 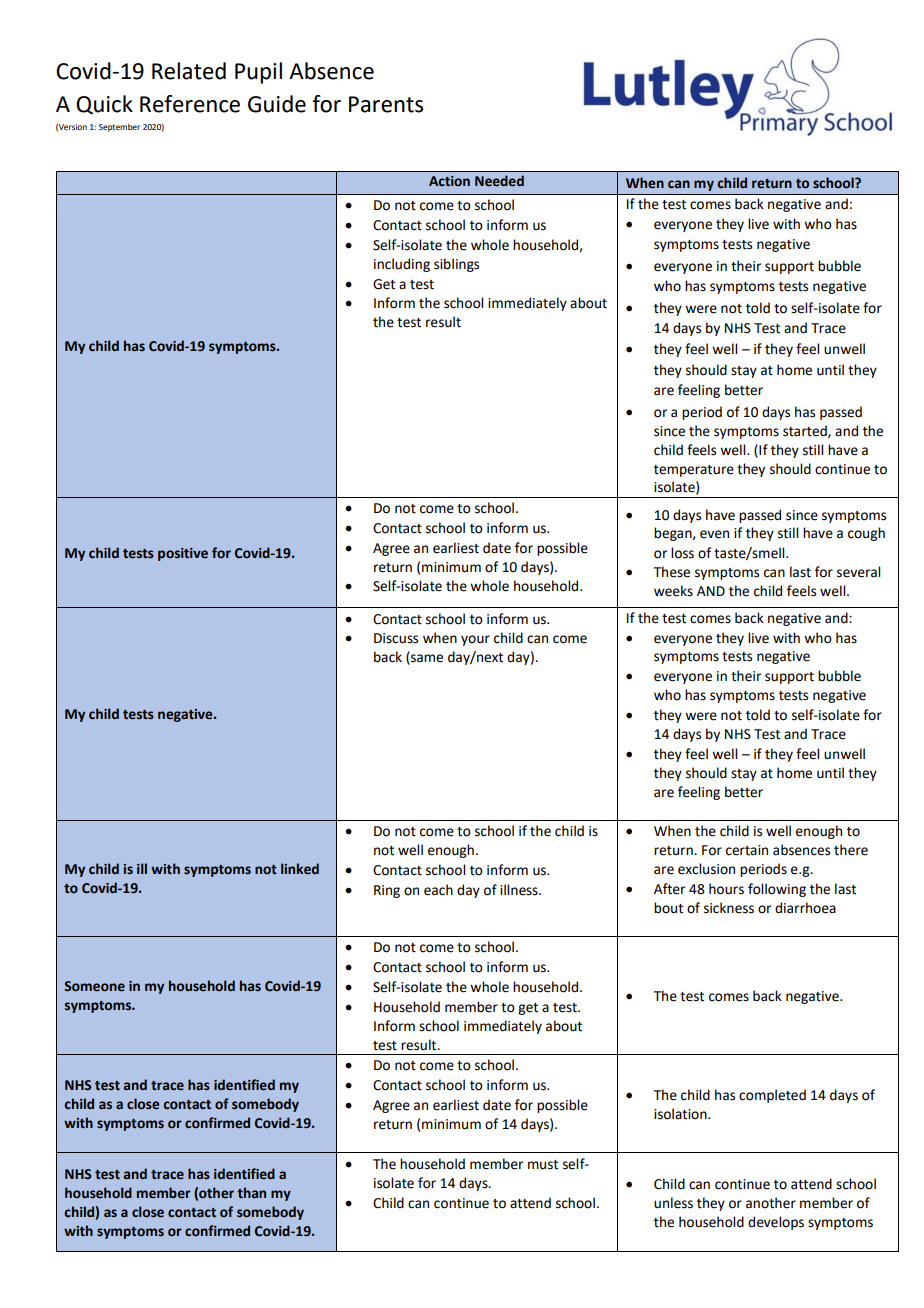 I want to click on weeks, so click(x=673, y=591).
